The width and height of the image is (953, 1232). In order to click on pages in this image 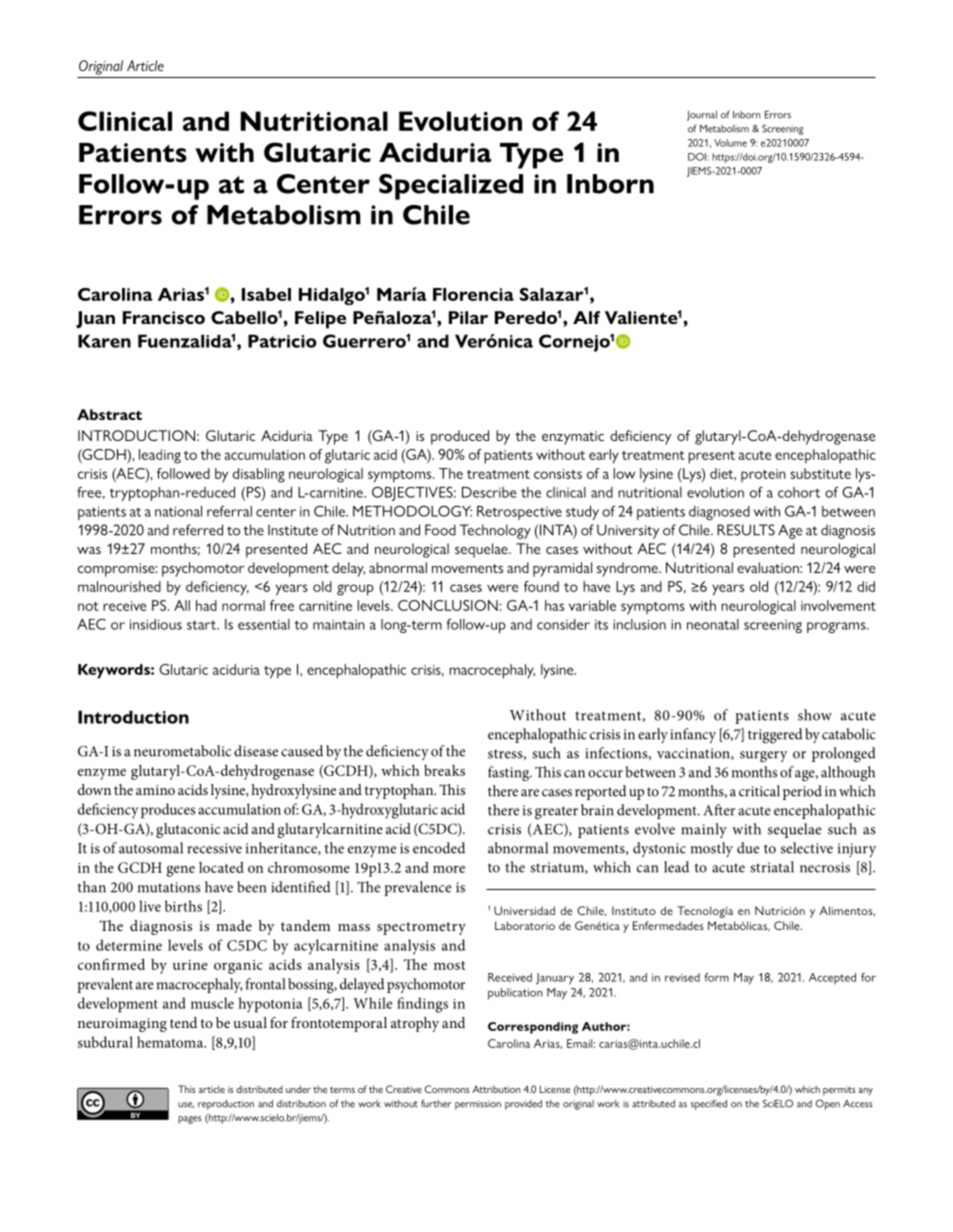, I will do `click(189, 1120)`.
